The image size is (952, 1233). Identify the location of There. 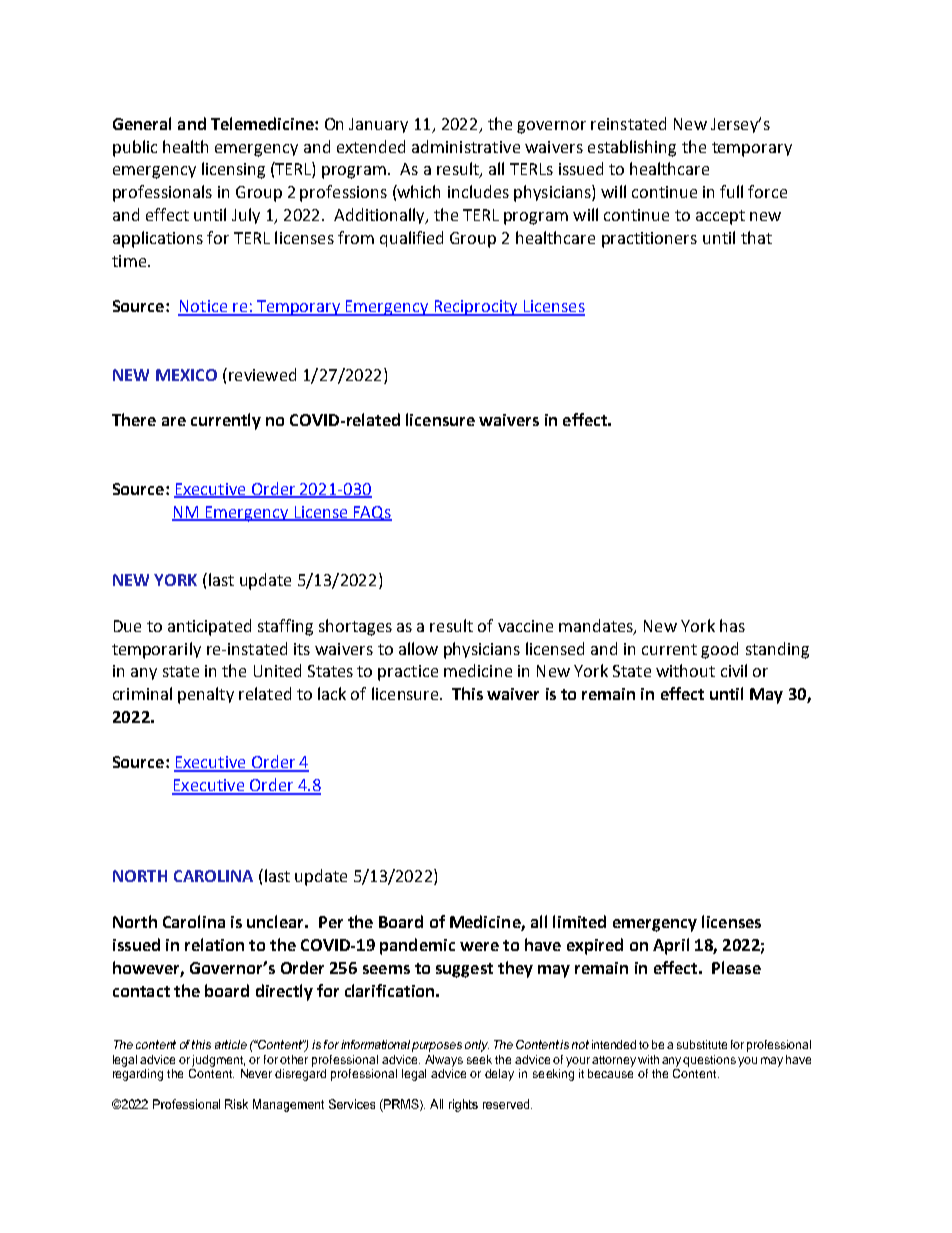
(134, 419).
